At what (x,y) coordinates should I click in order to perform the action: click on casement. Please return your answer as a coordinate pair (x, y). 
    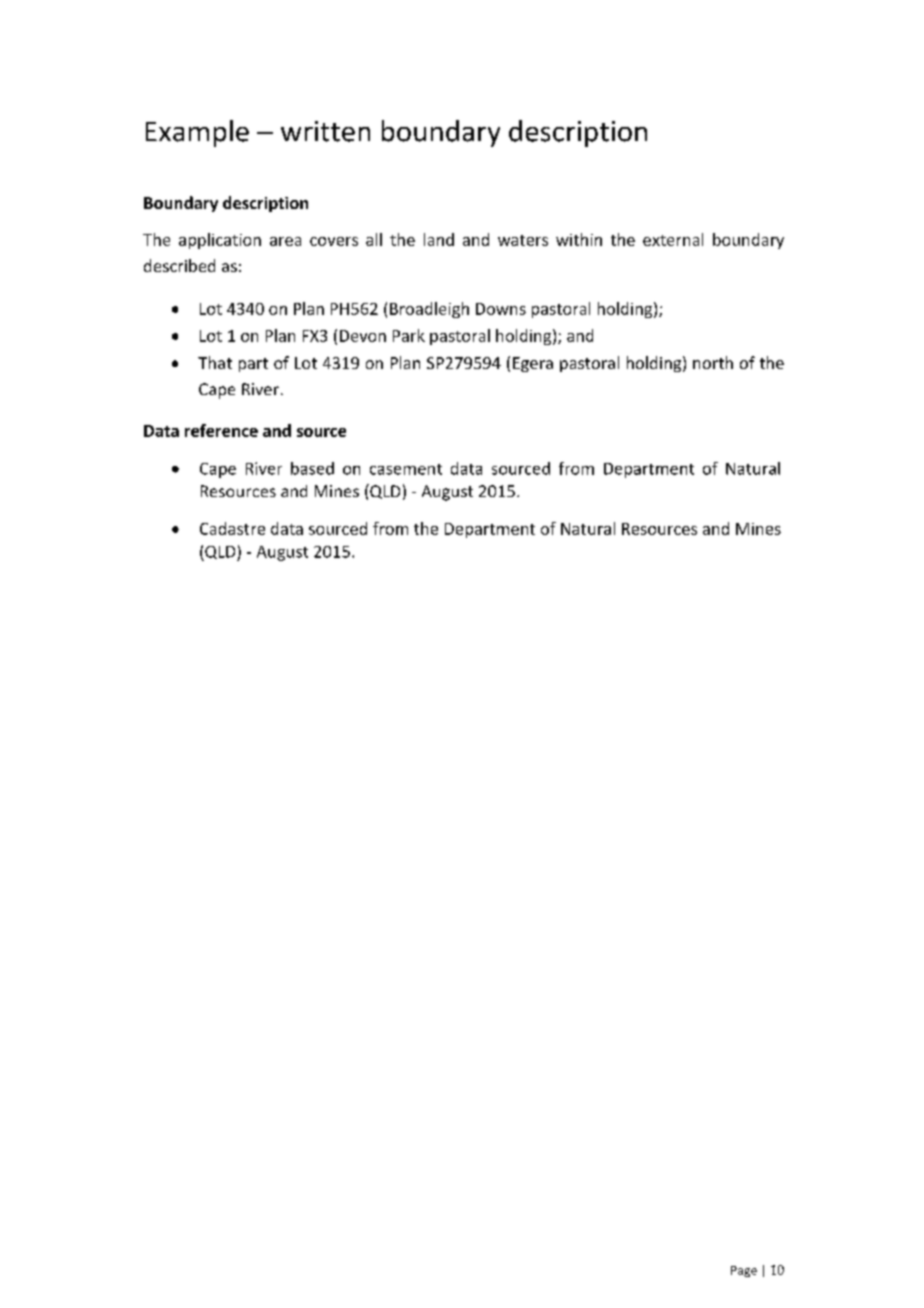
    Looking at the image, I should click on (406, 469).
